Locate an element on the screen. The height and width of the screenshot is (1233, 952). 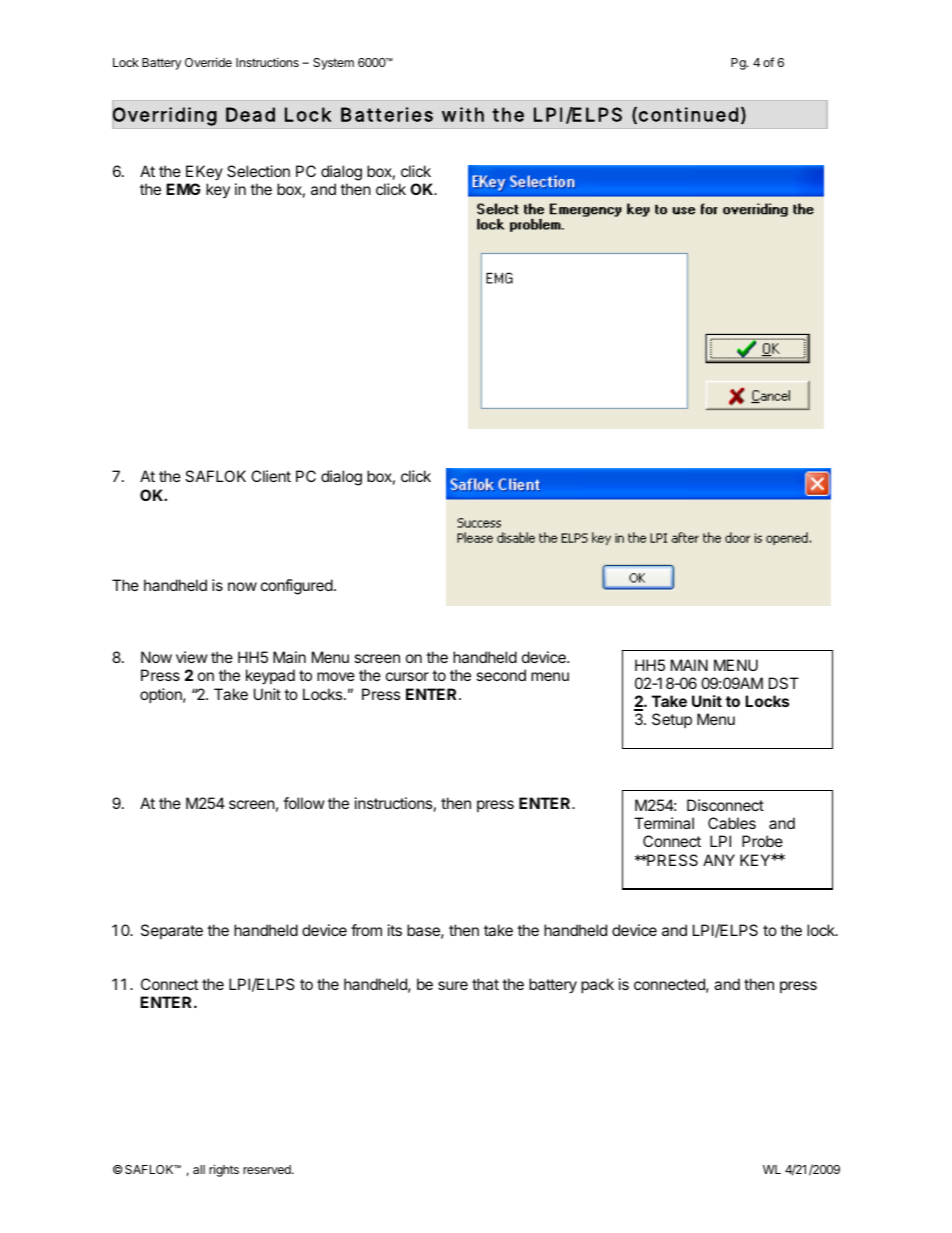
Batteries is located at coordinates (387, 114).
